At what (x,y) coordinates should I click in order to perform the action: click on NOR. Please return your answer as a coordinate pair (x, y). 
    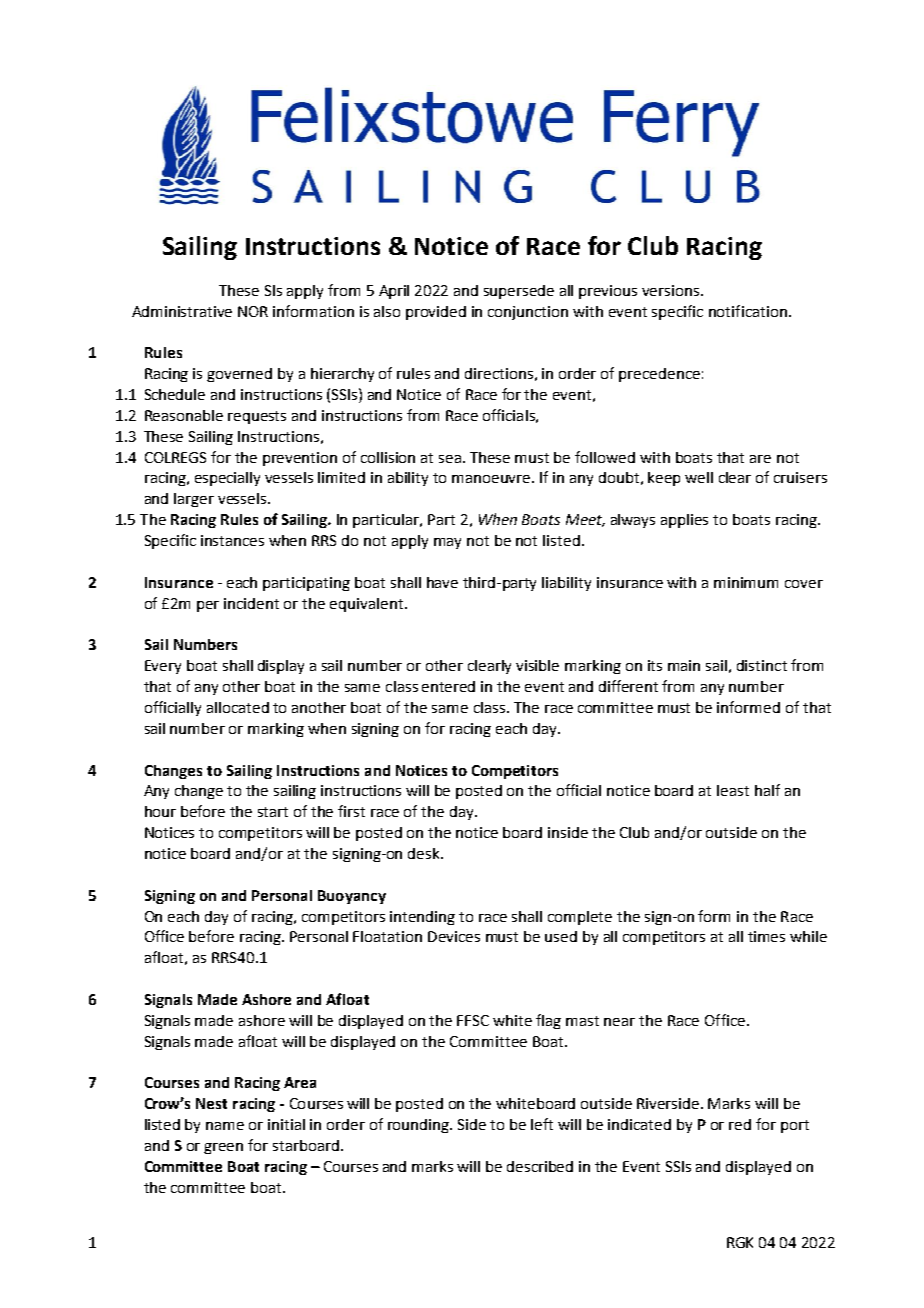
    Looking at the image, I should click on (253, 311).
